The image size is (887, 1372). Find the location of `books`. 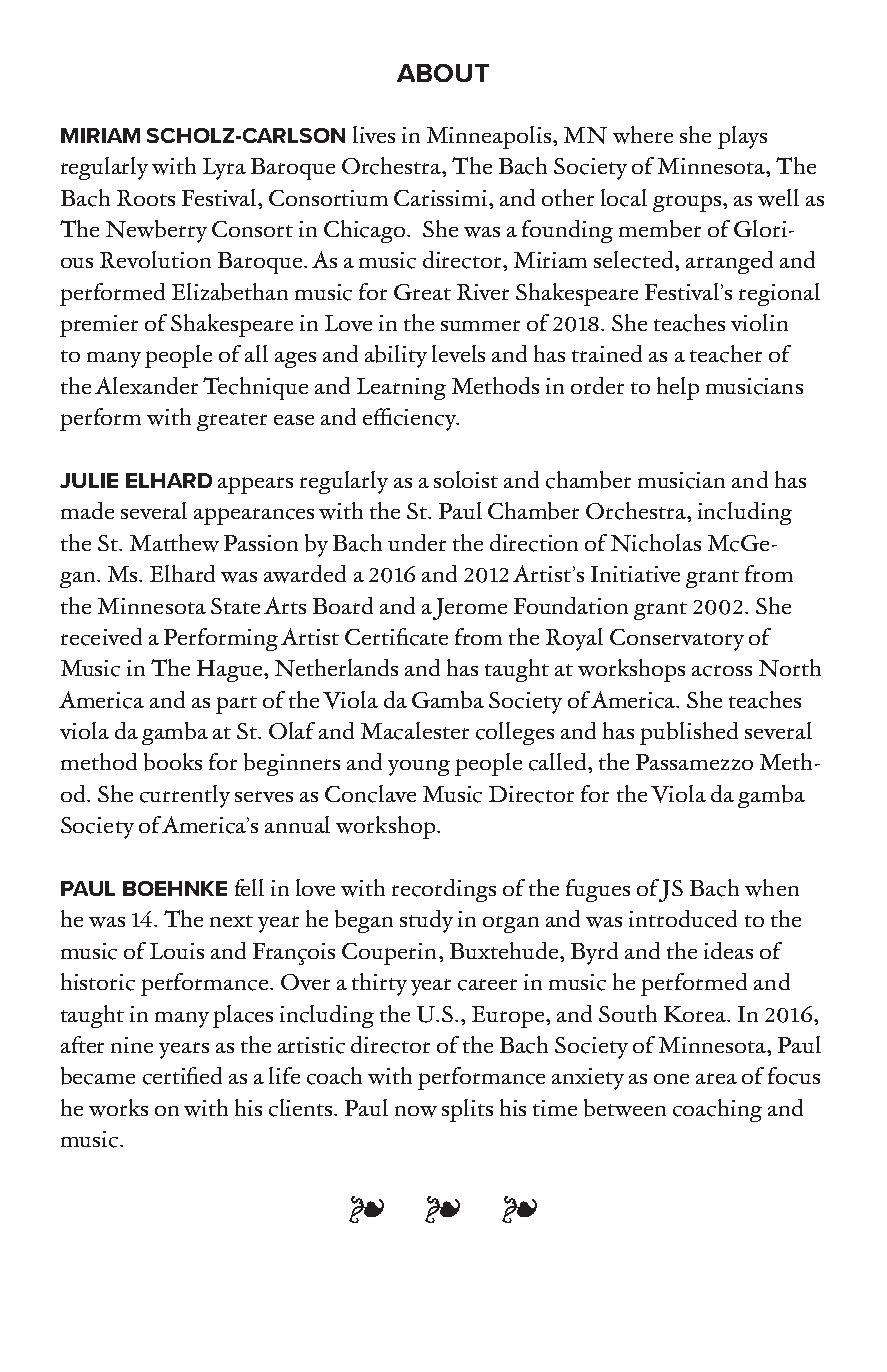

books is located at coordinates (173, 762).
